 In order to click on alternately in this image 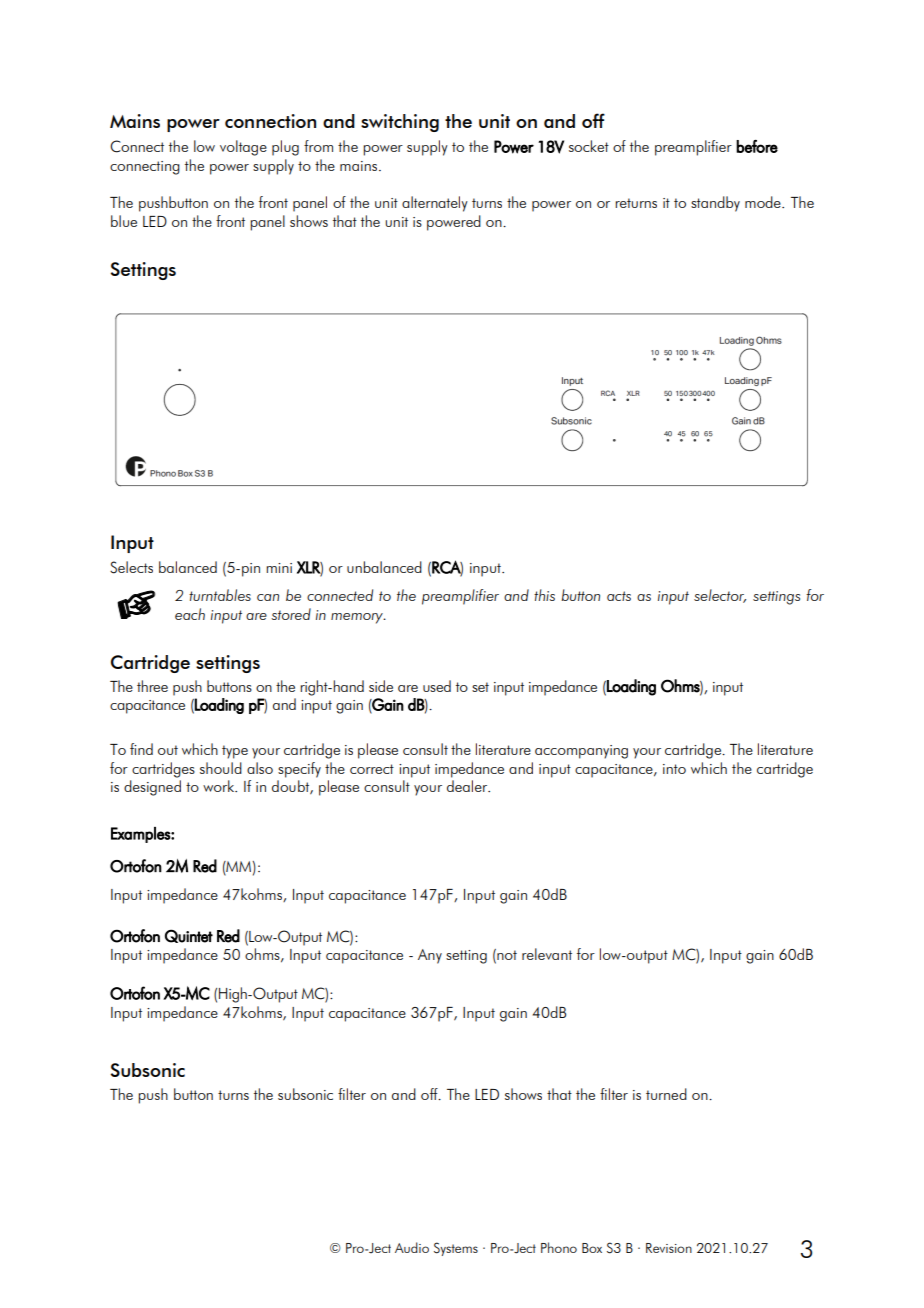, I will do `click(435, 204)`.
